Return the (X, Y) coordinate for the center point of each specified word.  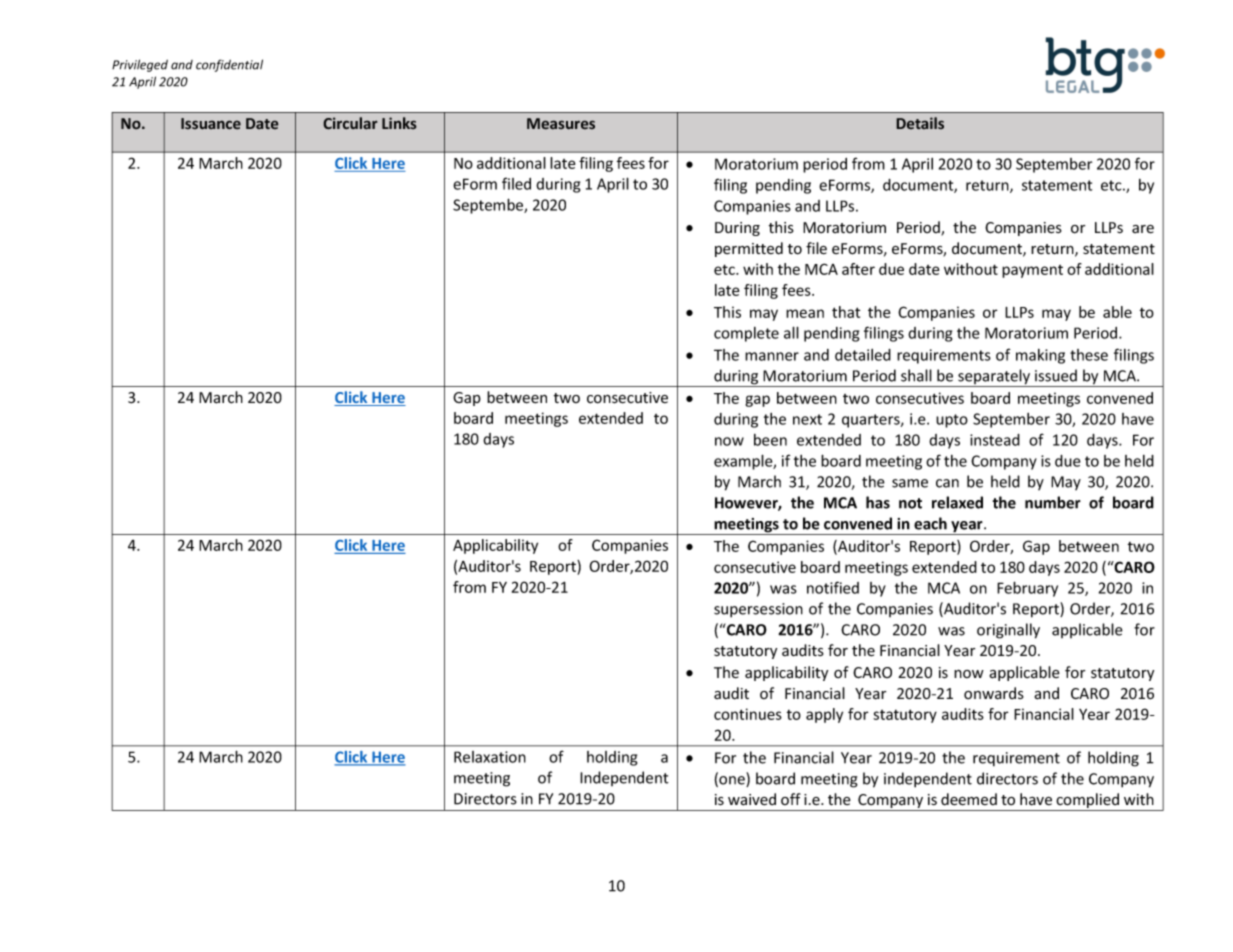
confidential (229, 65)
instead (995, 440)
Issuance (211, 124)
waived (752, 799)
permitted (749, 249)
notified (833, 587)
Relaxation (490, 757)
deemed (969, 799)
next (807, 419)
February (1027, 589)
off (791, 799)
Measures (561, 124)
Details (920, 123)
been (770, 440)
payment (1032, 271)
